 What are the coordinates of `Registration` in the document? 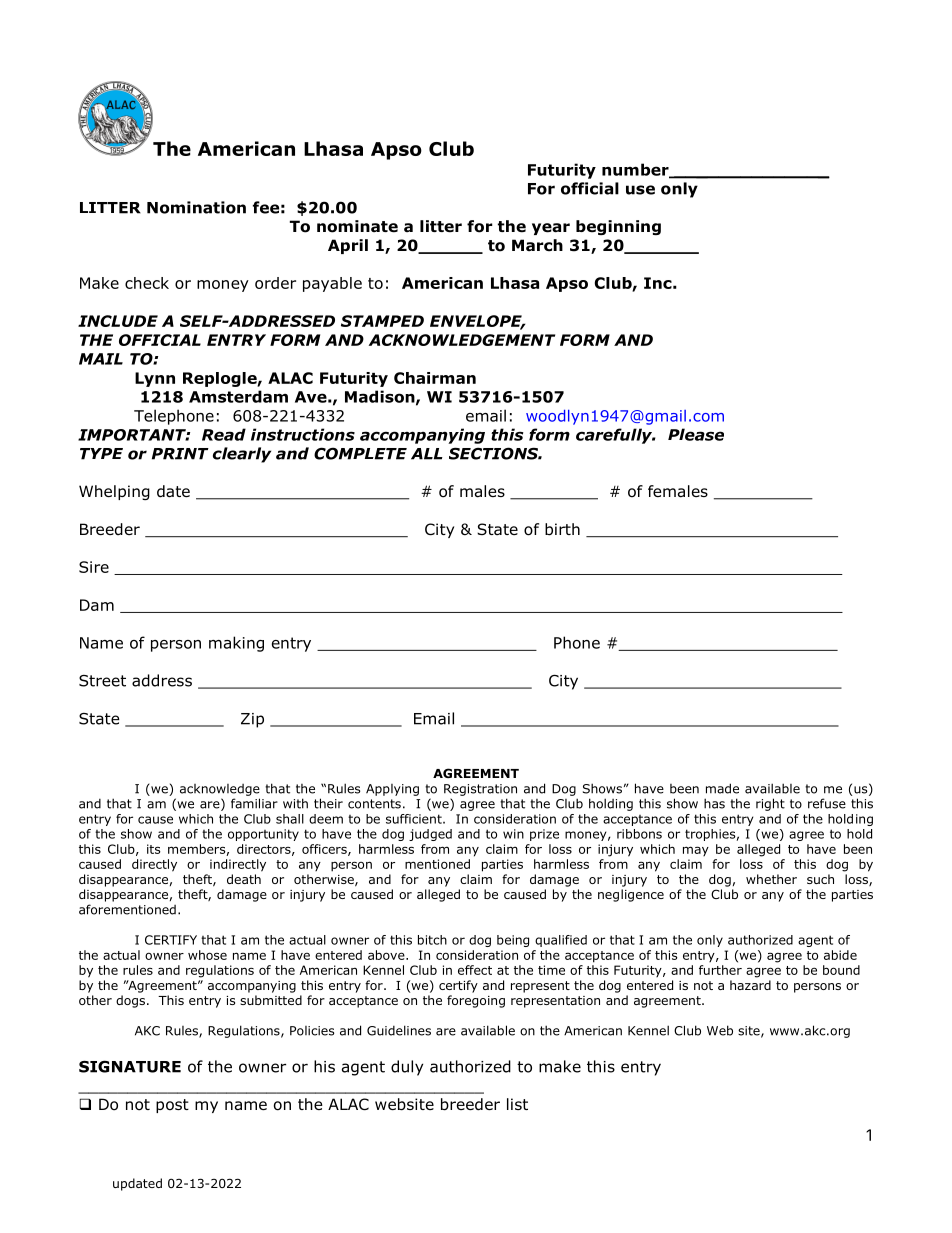 It's located at (480, 790).
